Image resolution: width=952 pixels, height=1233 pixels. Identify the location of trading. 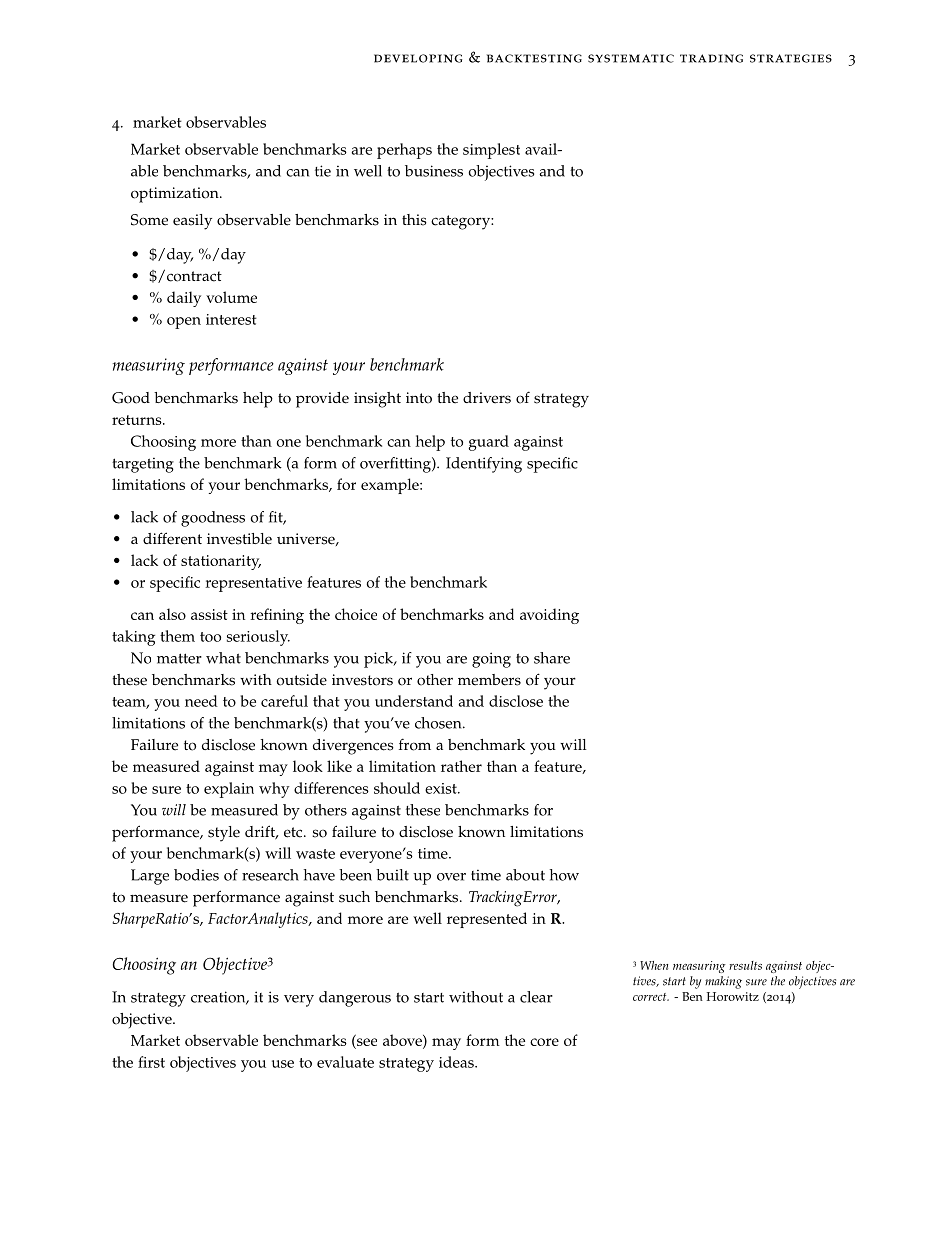
(711, 58).
